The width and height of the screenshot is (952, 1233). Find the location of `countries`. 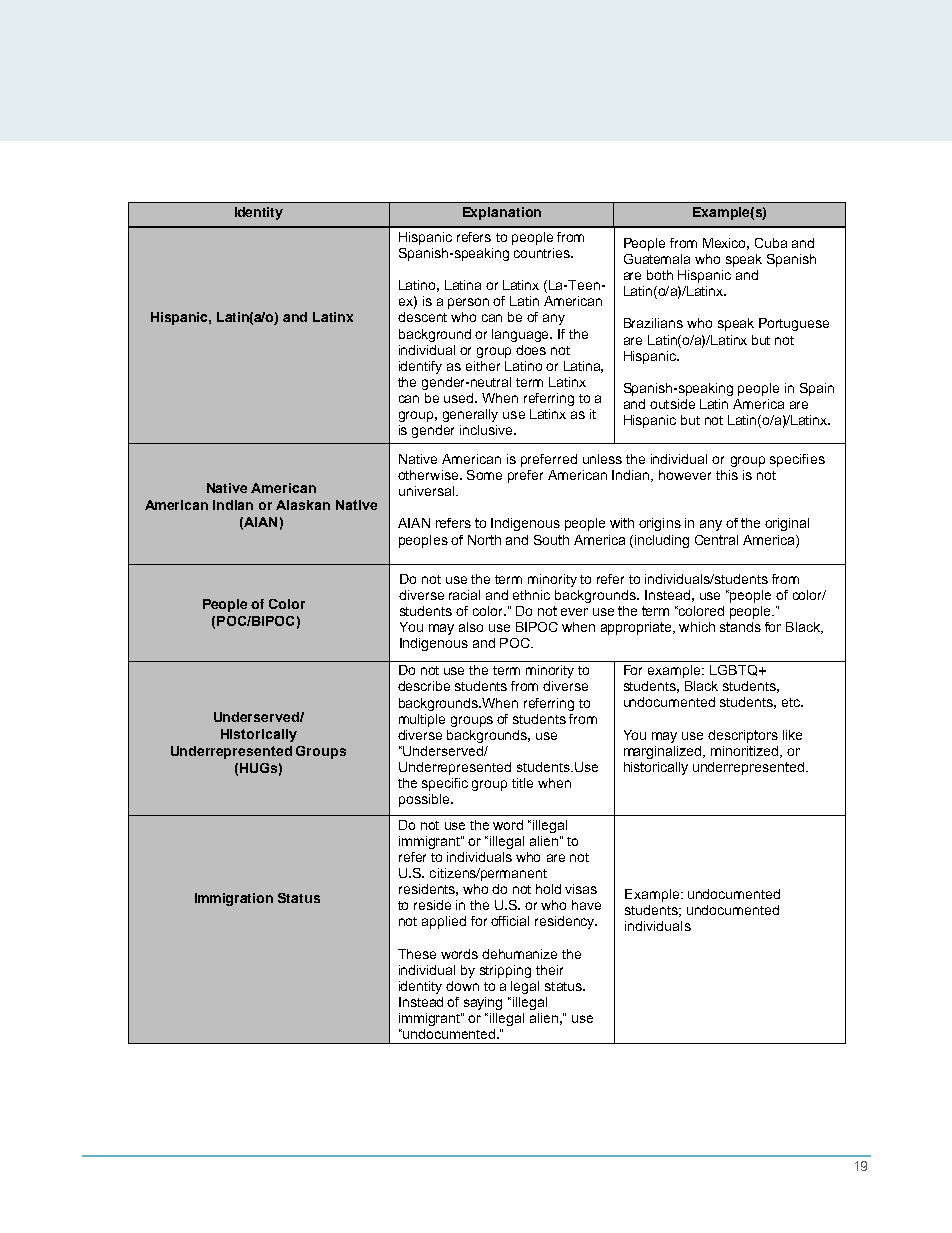

countries is located at coordinates (543, 253).
